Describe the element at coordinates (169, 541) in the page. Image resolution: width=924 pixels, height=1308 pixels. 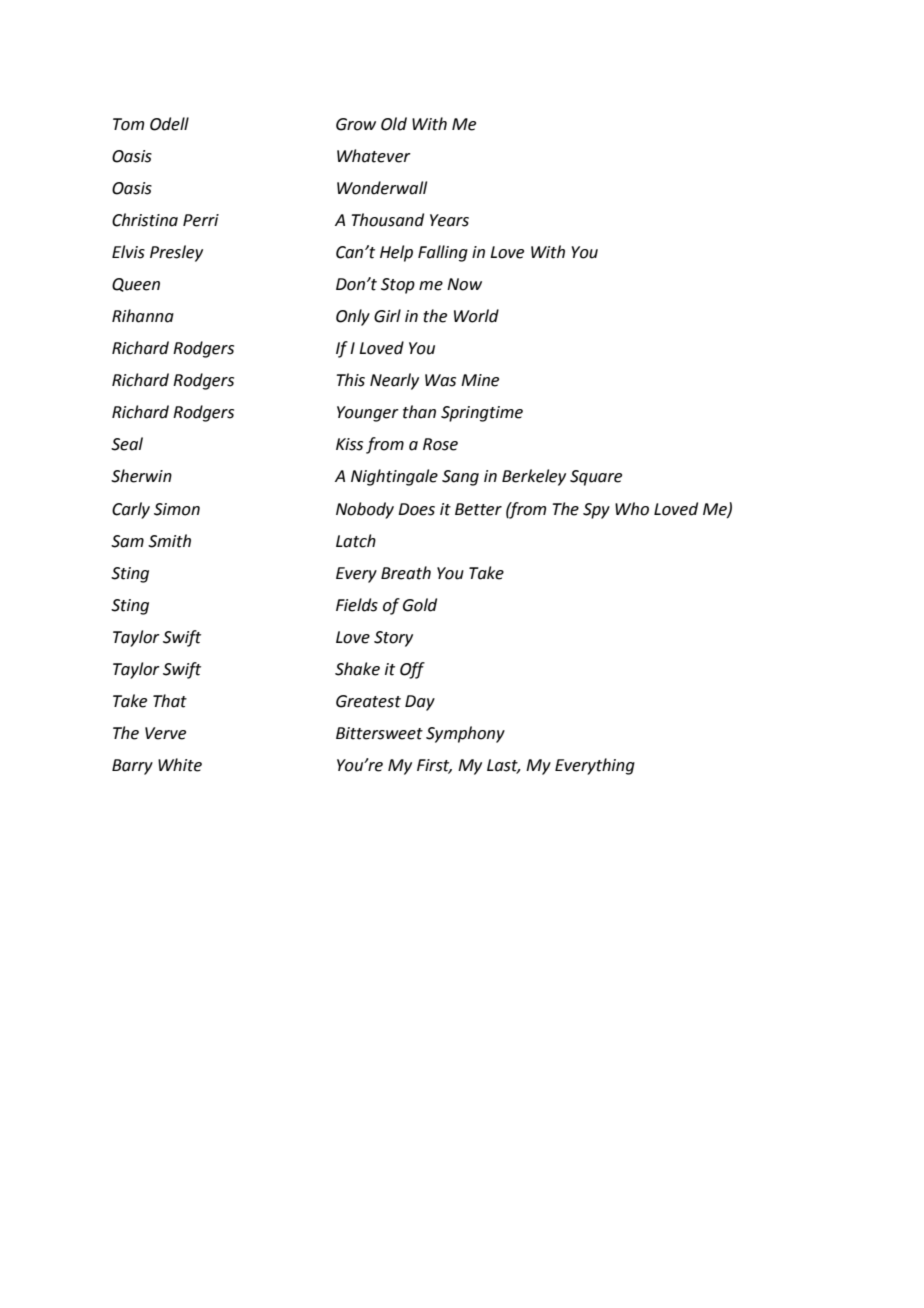
I see `Smith` at that location.
